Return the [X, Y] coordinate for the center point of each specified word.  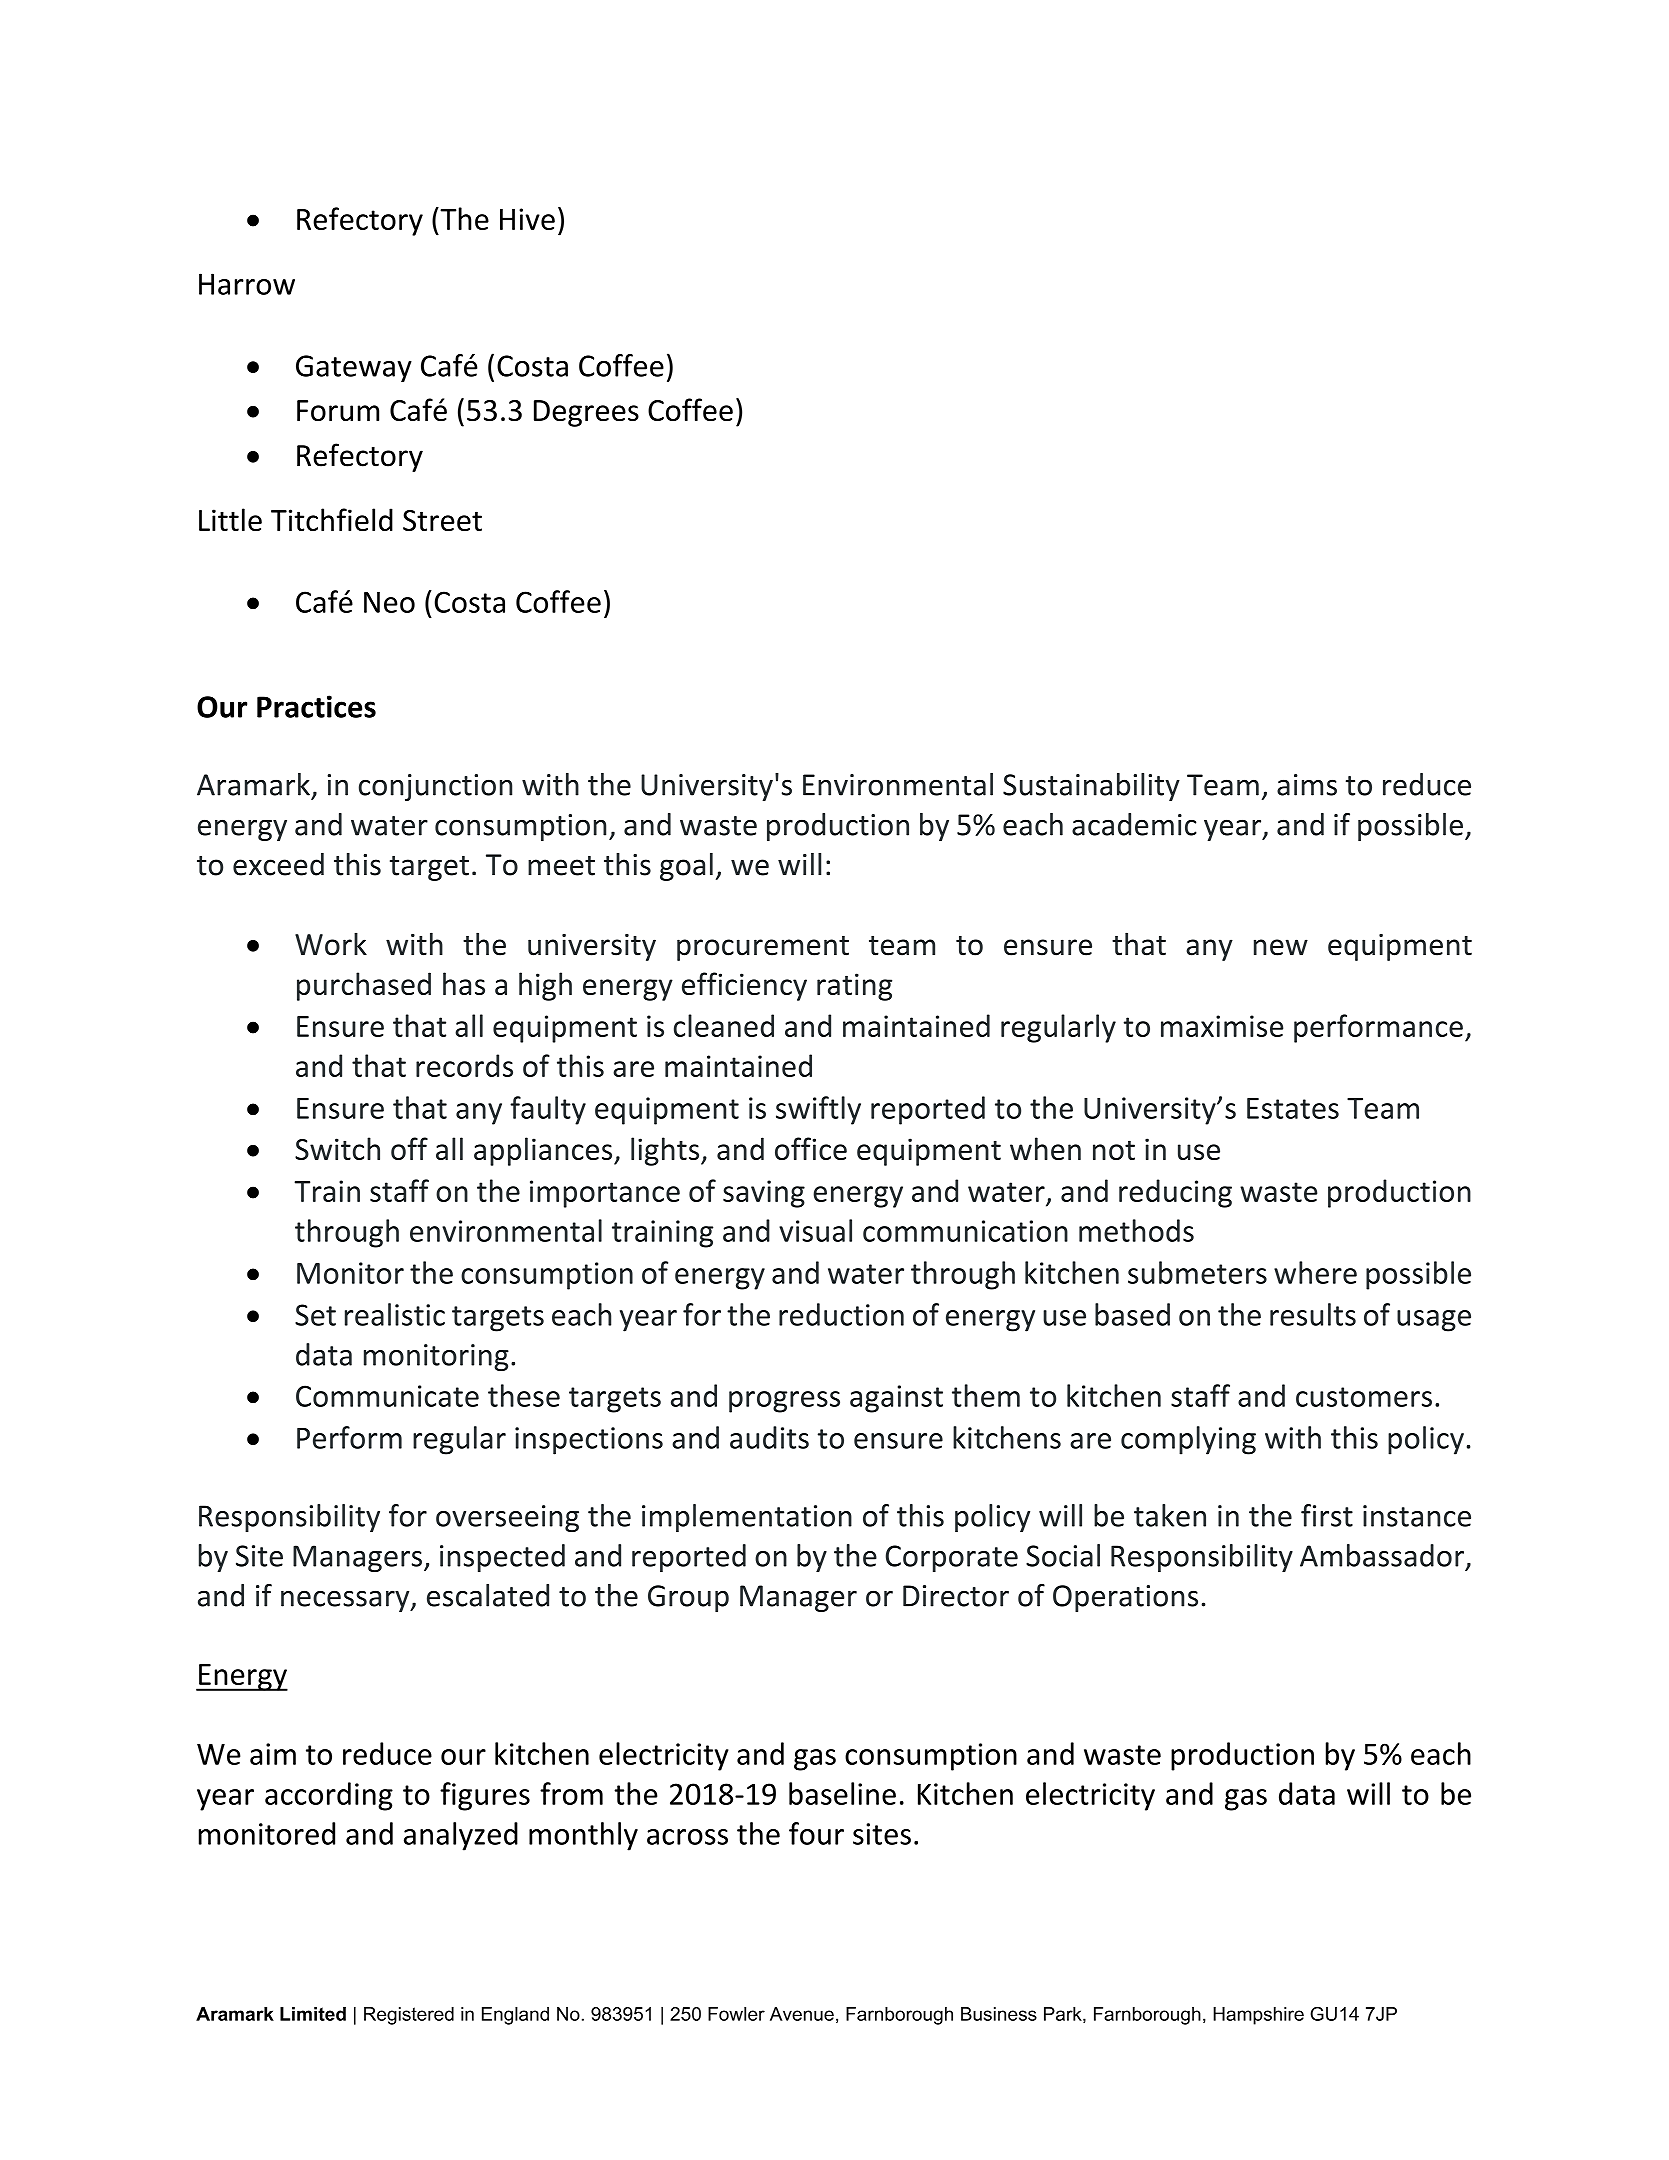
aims [1307, 785]
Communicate [387, 1396]
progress [784, 1402]
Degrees [586, 413]
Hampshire [1258, 2016]
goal [686, 867]
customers [1364, 1397]
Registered [409, 2016]
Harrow [247, 284]
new [1281, 947]
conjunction [435, 787]
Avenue [802, 2014]
